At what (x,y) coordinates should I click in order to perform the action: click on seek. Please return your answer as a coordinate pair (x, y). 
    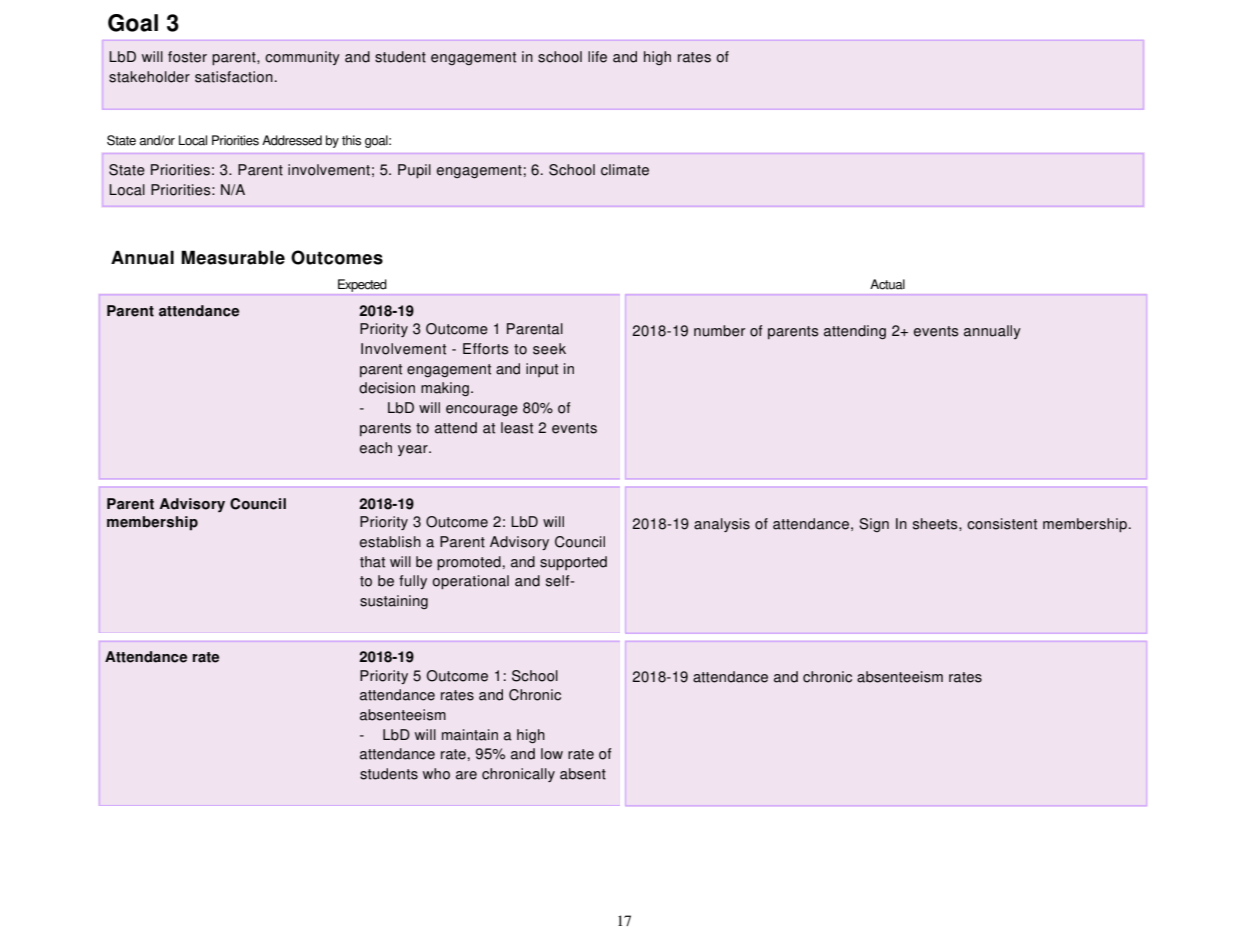
    Looking at the image, I should click on (549, 349).
